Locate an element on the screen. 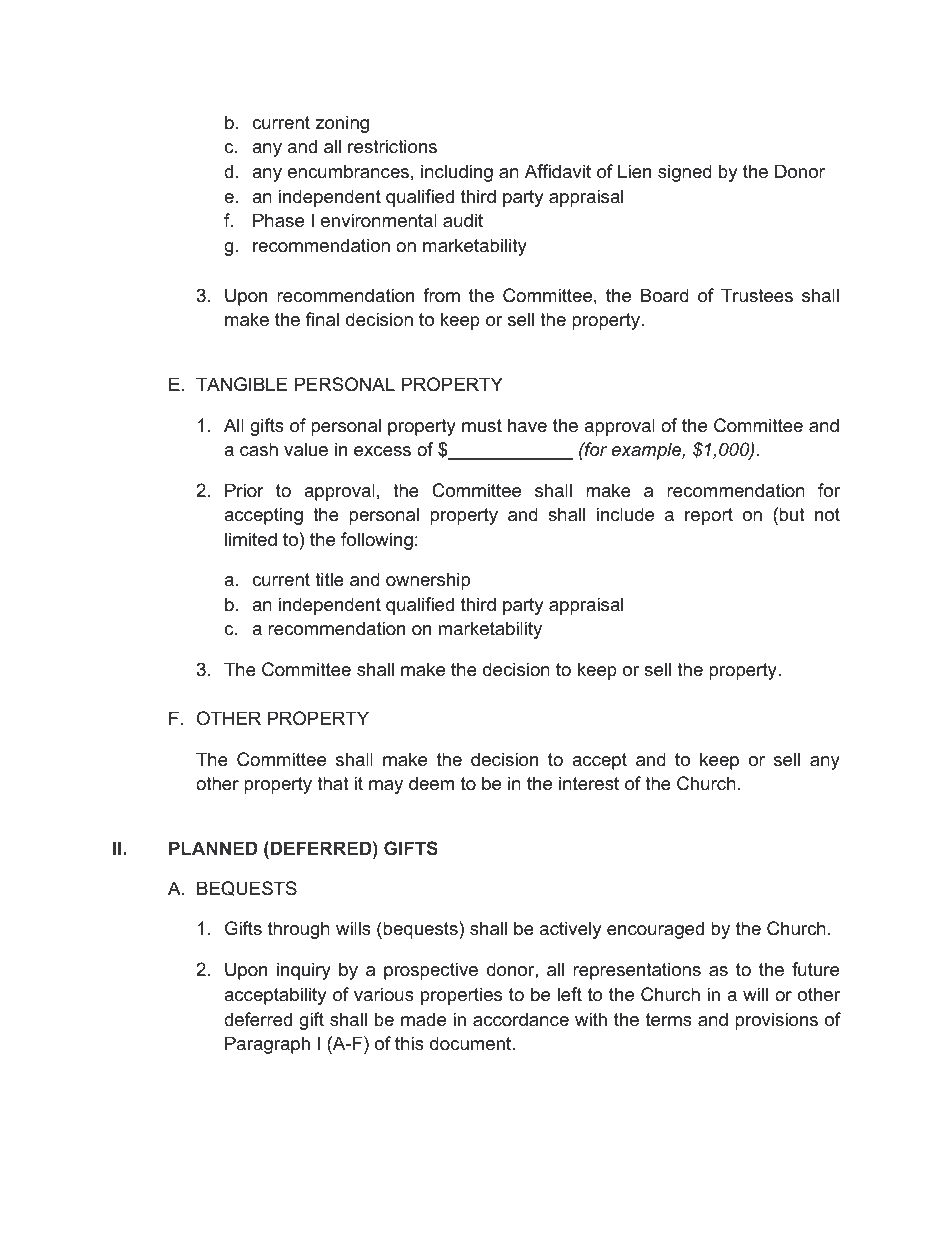  signed is located at coordinates (685, 173).
